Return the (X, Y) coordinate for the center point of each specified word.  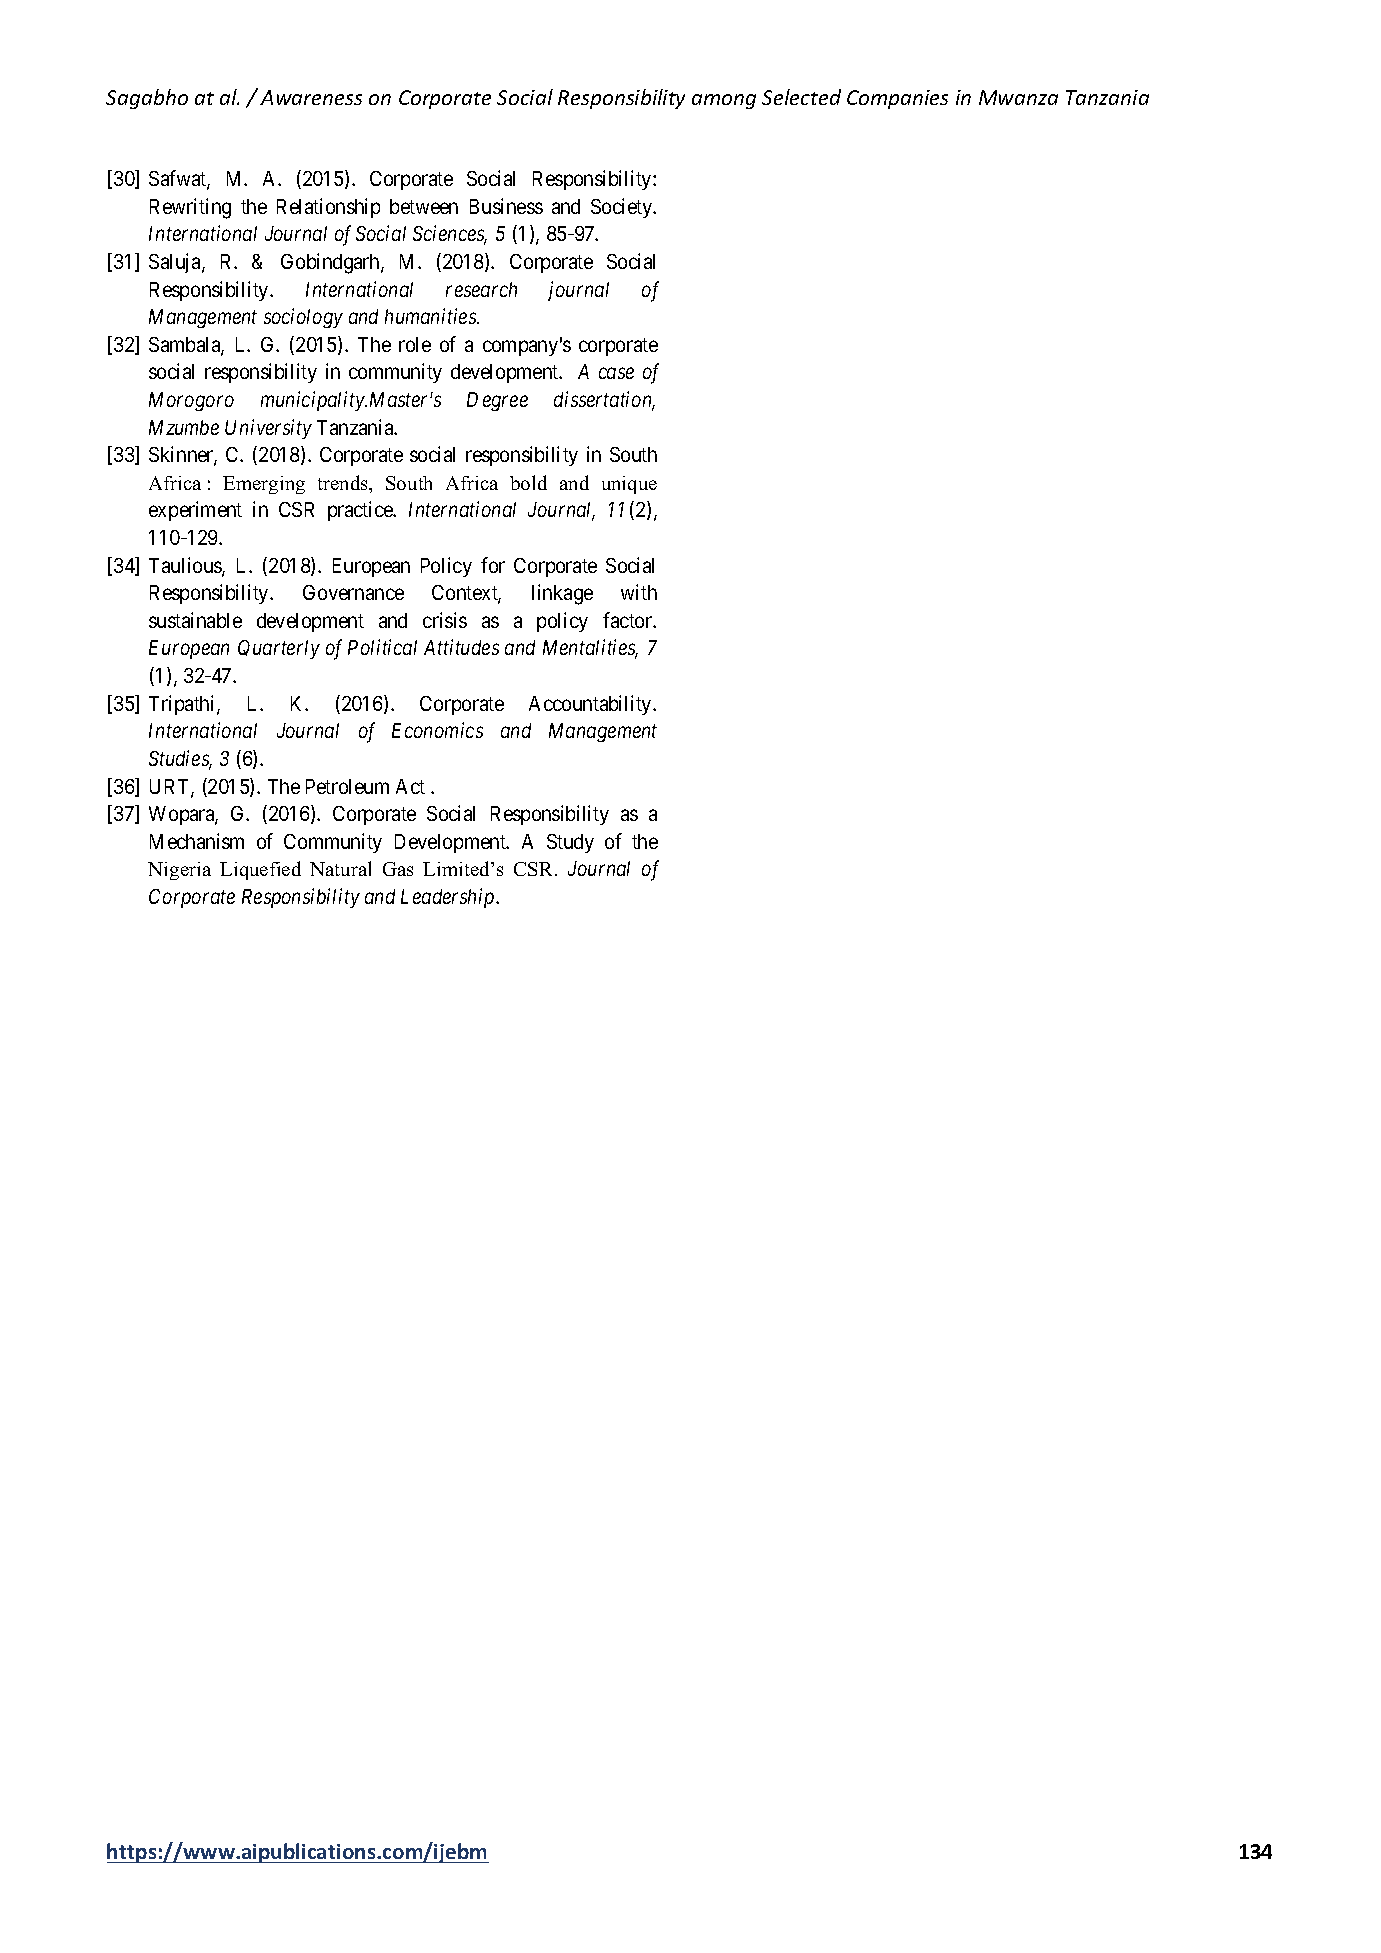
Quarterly (279, 649)
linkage (562, 594)
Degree (497, 401)
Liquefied (260, 870)
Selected (801, 97)
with (639, 592)
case (616, 373)
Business (506, 206)
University (268, 429)
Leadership (449, 898)
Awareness (311, 97)
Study (570, 843)
